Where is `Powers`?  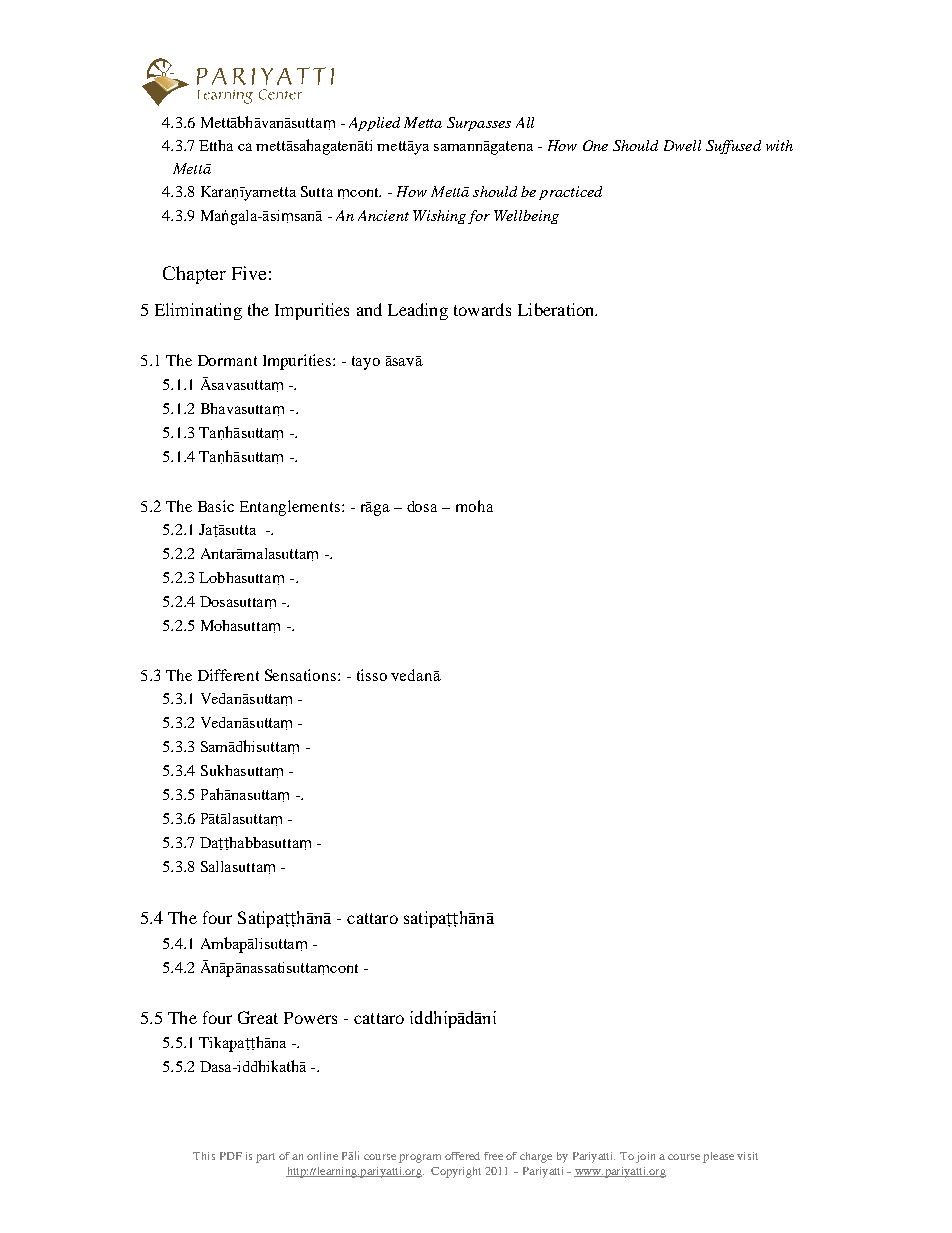
Powers is located at coordinates (310, 1018).
